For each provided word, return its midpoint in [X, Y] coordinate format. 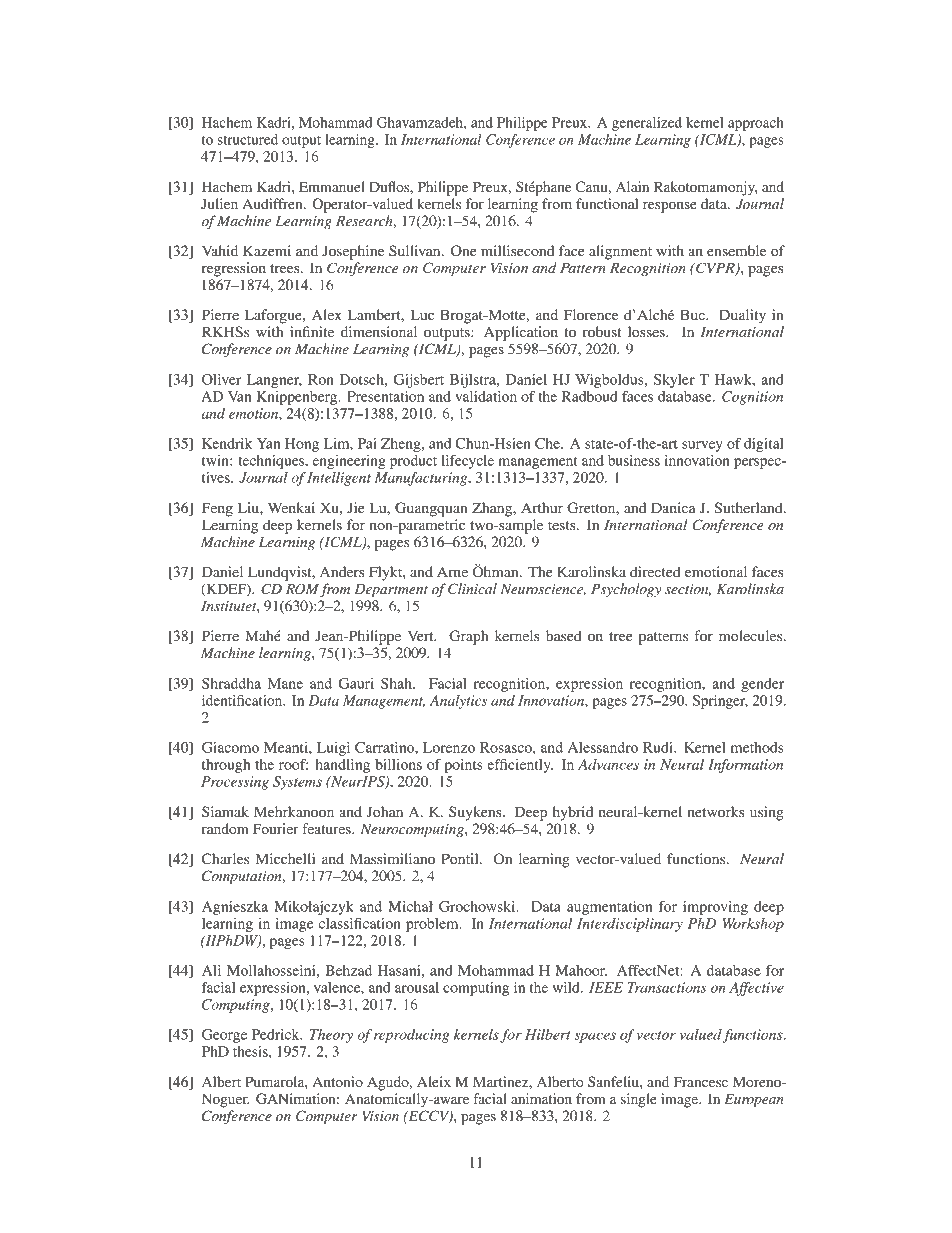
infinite [312, 331]
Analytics [458, 702]
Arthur [542, 507]
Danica [673, 507]
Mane [285, 683]
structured [248, 139]
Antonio [337, 1081]
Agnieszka [235, 908]
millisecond [517, 250]
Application [521, 333]
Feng [217, 509]
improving [715, 908]
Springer [720, 702]
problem [433, 925]
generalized [647, 124]
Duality [742, 316]
